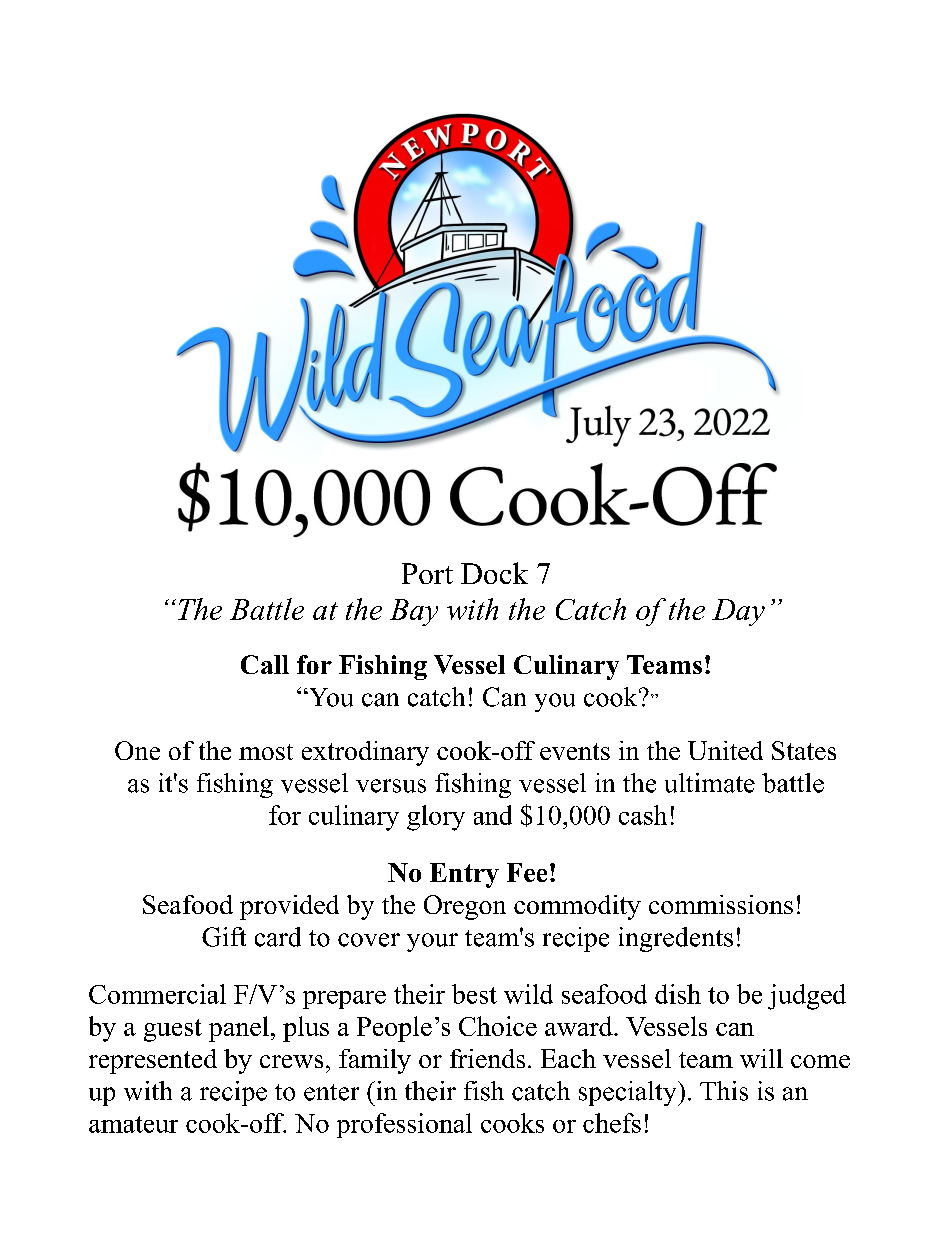  Describe the element at coordinates (724, 1091) in the screenshot. I see `This` at that location.
